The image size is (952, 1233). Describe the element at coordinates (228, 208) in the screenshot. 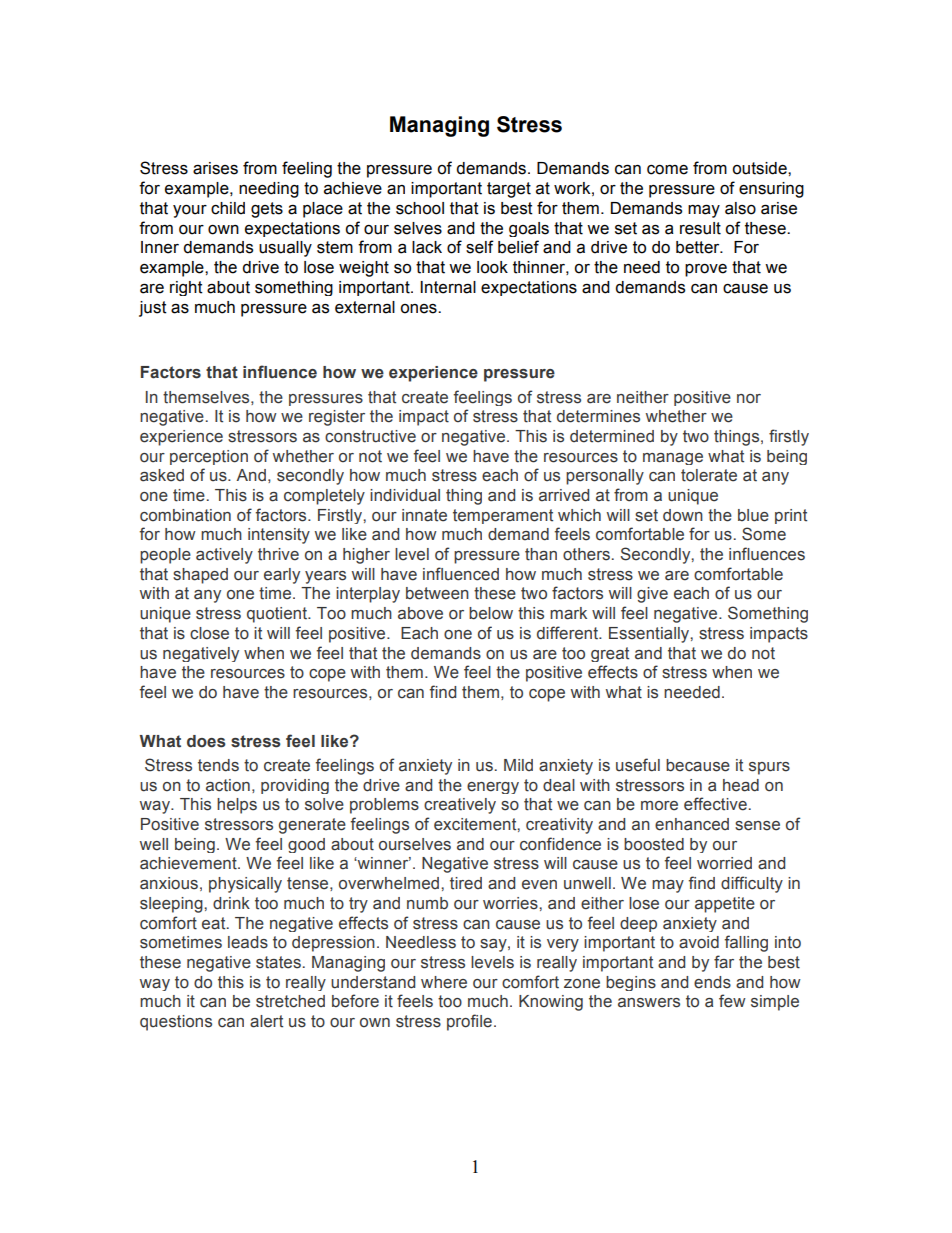

I see `child` at that location.
